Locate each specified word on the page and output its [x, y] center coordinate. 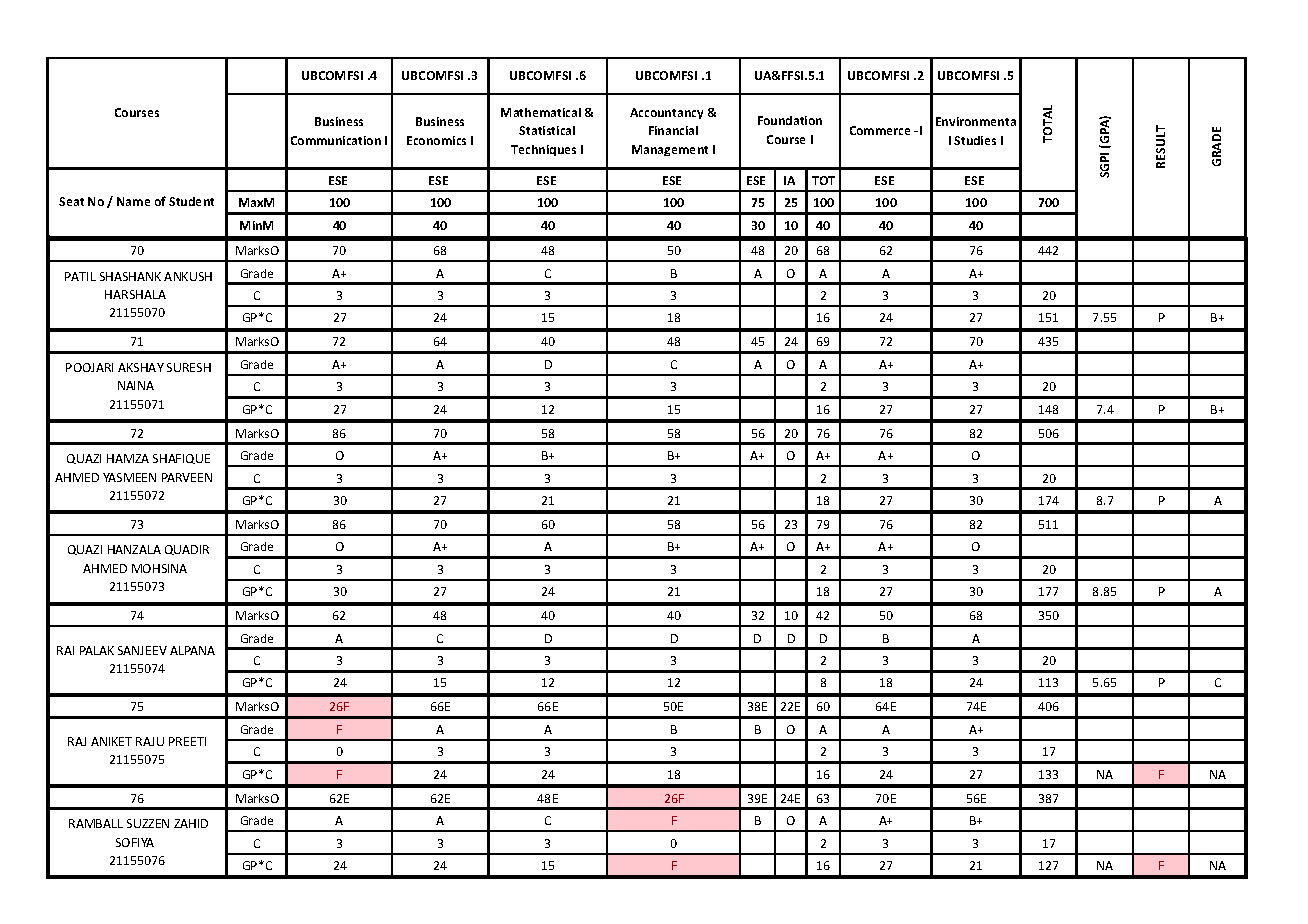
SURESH [189, 367]
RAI [65, 650]
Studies [975, 140]
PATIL [80, 276]
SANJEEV [142, 650]
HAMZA [128, 458]
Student [191, 201]
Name [133, 201]
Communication [336, 140]
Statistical [547, 130]
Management [670, 150]
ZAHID [191, 823]
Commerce [880, 130]
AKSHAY [141, 367]
